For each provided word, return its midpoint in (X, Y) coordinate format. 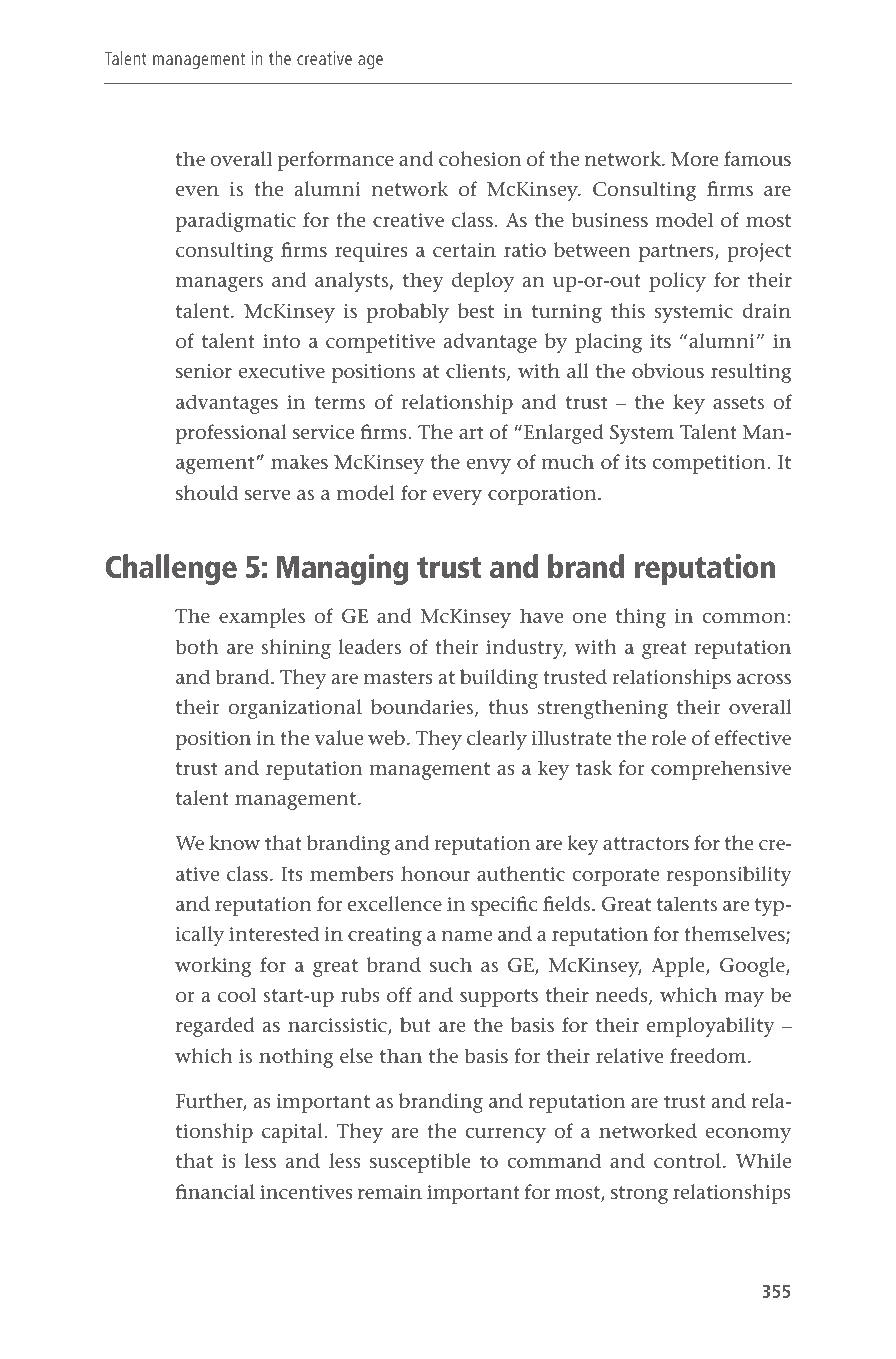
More (695, 159)
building (499, 679)
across (764, 679)
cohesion (480, 159)
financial (215, 1192)
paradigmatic (236, 222)
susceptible (420, 1163)
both (197, 646)
